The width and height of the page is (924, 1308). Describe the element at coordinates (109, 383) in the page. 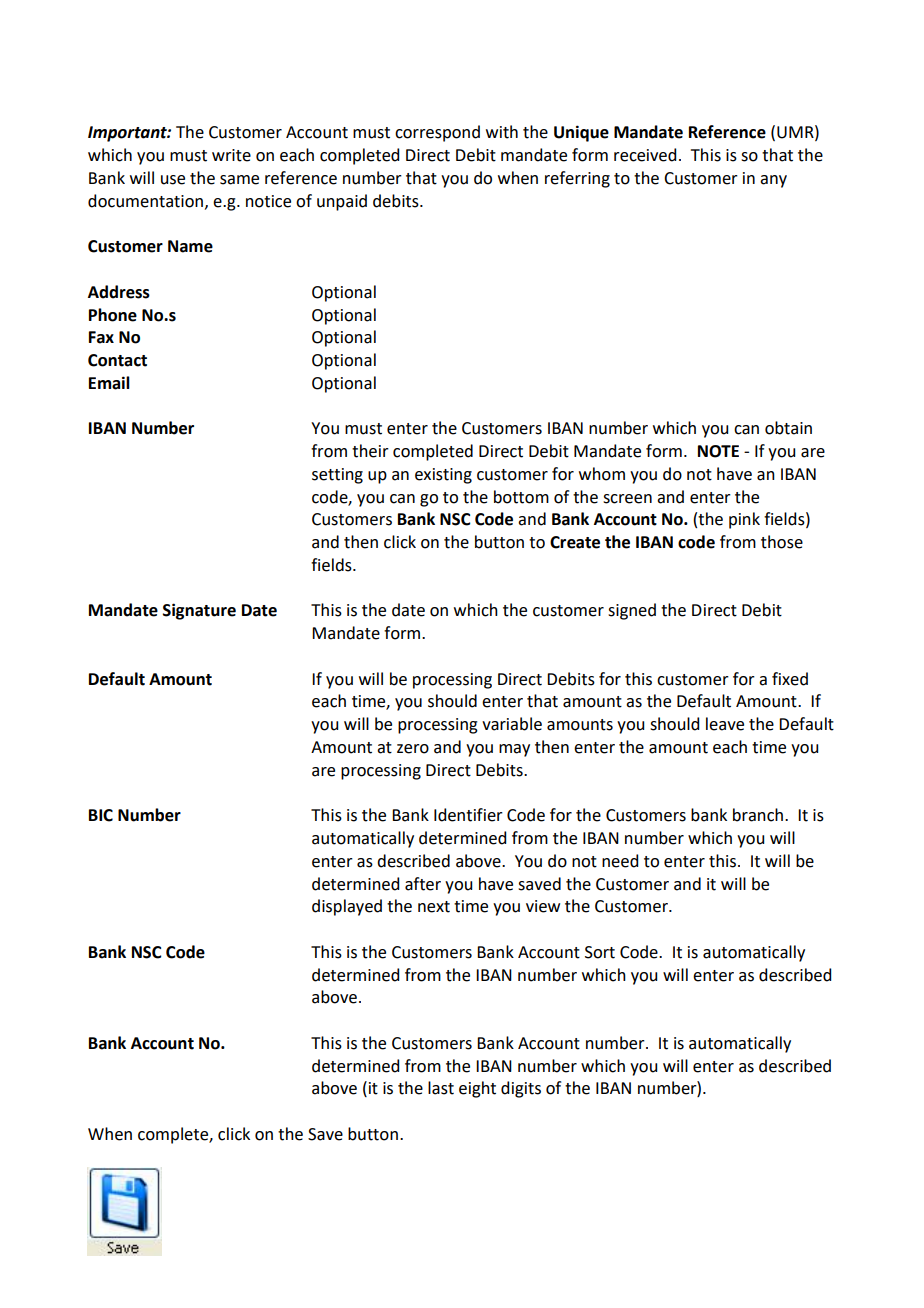

I see `Email` at that location.
